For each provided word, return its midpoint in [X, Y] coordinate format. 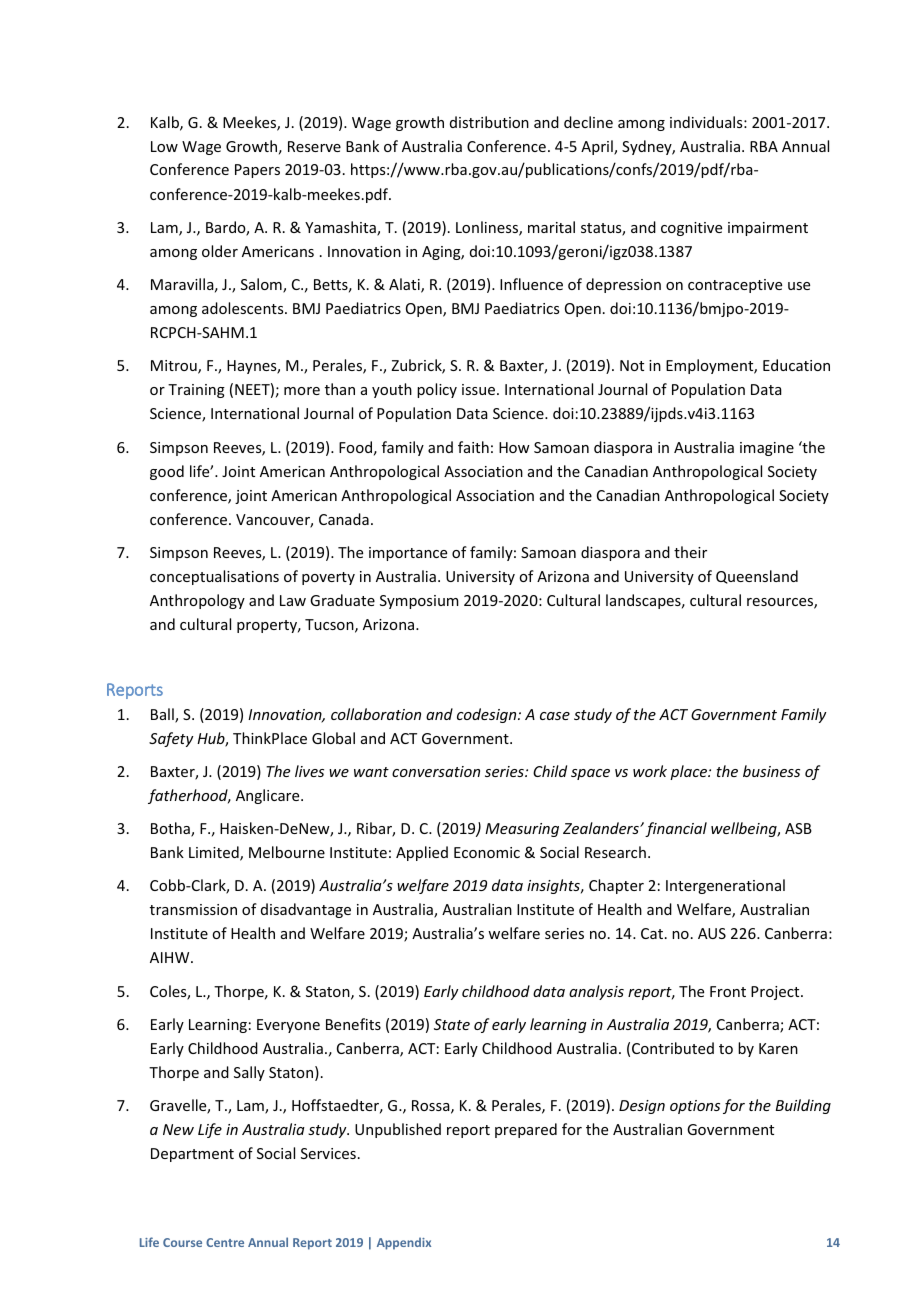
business [771, 771]
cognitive [691, 229]
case [555, 716]
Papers [257, 171]
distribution [489, 122]
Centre [225, 1242]
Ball [163, 715]
